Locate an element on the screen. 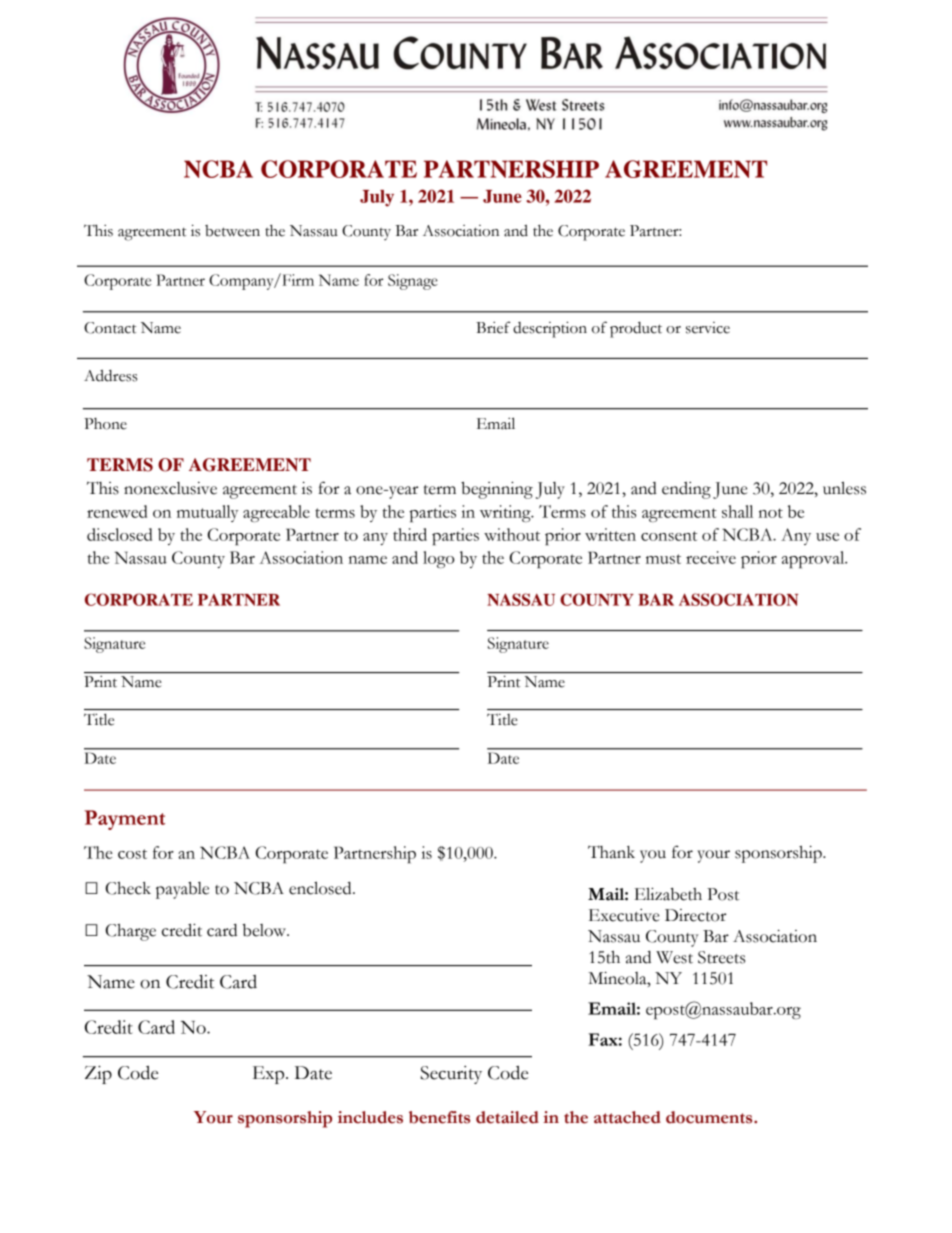 The image size is (952, 1233). receive is located at coordinates (711, 557).
